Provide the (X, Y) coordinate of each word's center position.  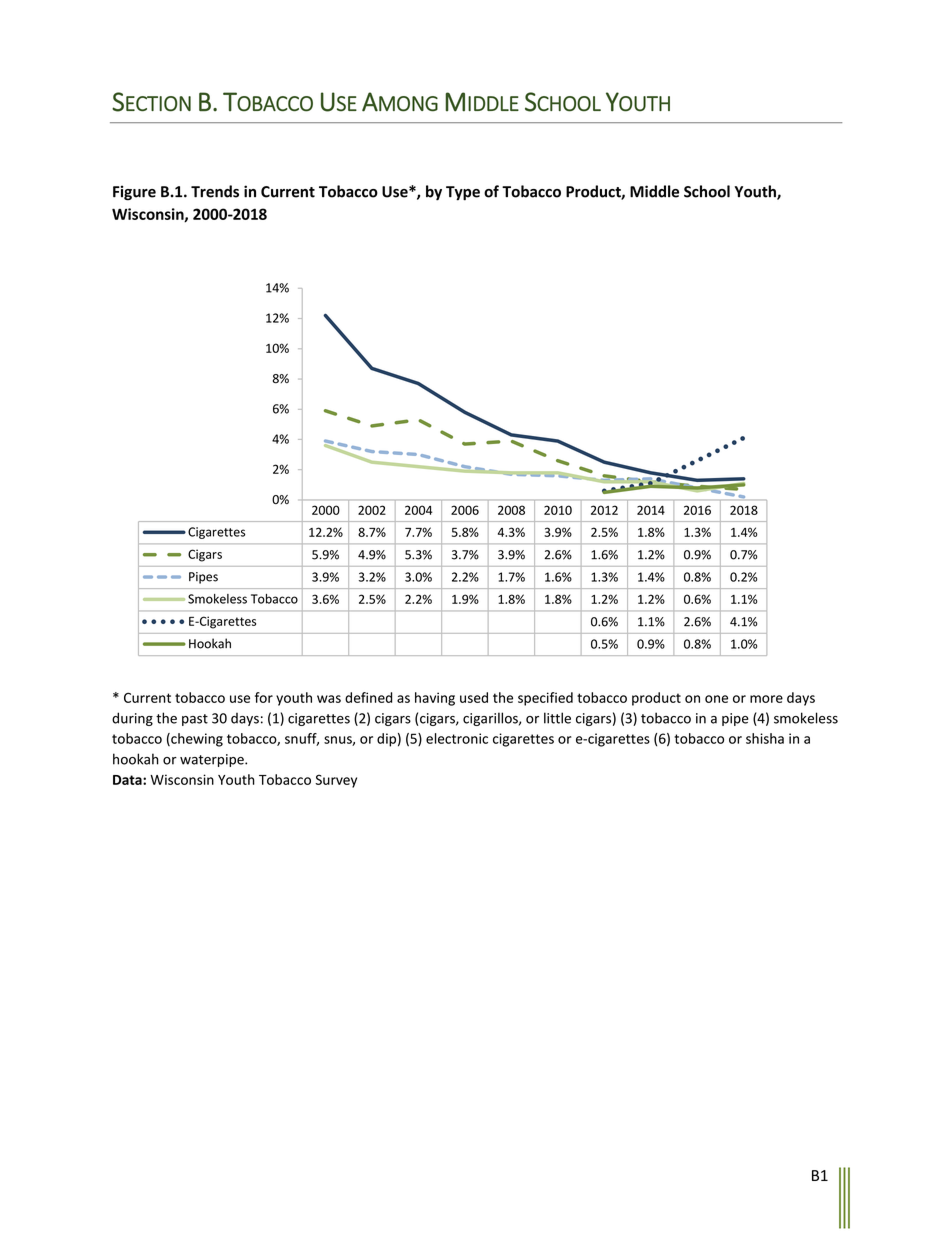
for (264, 697)
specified (545, 699)
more (766, 699)
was (329, 699)
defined (368, 697)
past (195, 720)
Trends (215, 191)
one (716, 699)
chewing (196, 740)
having (435, 699)
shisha (765, 738)
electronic (457, 738)
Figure (134, 193)
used (474, 697)
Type (463, 193)
